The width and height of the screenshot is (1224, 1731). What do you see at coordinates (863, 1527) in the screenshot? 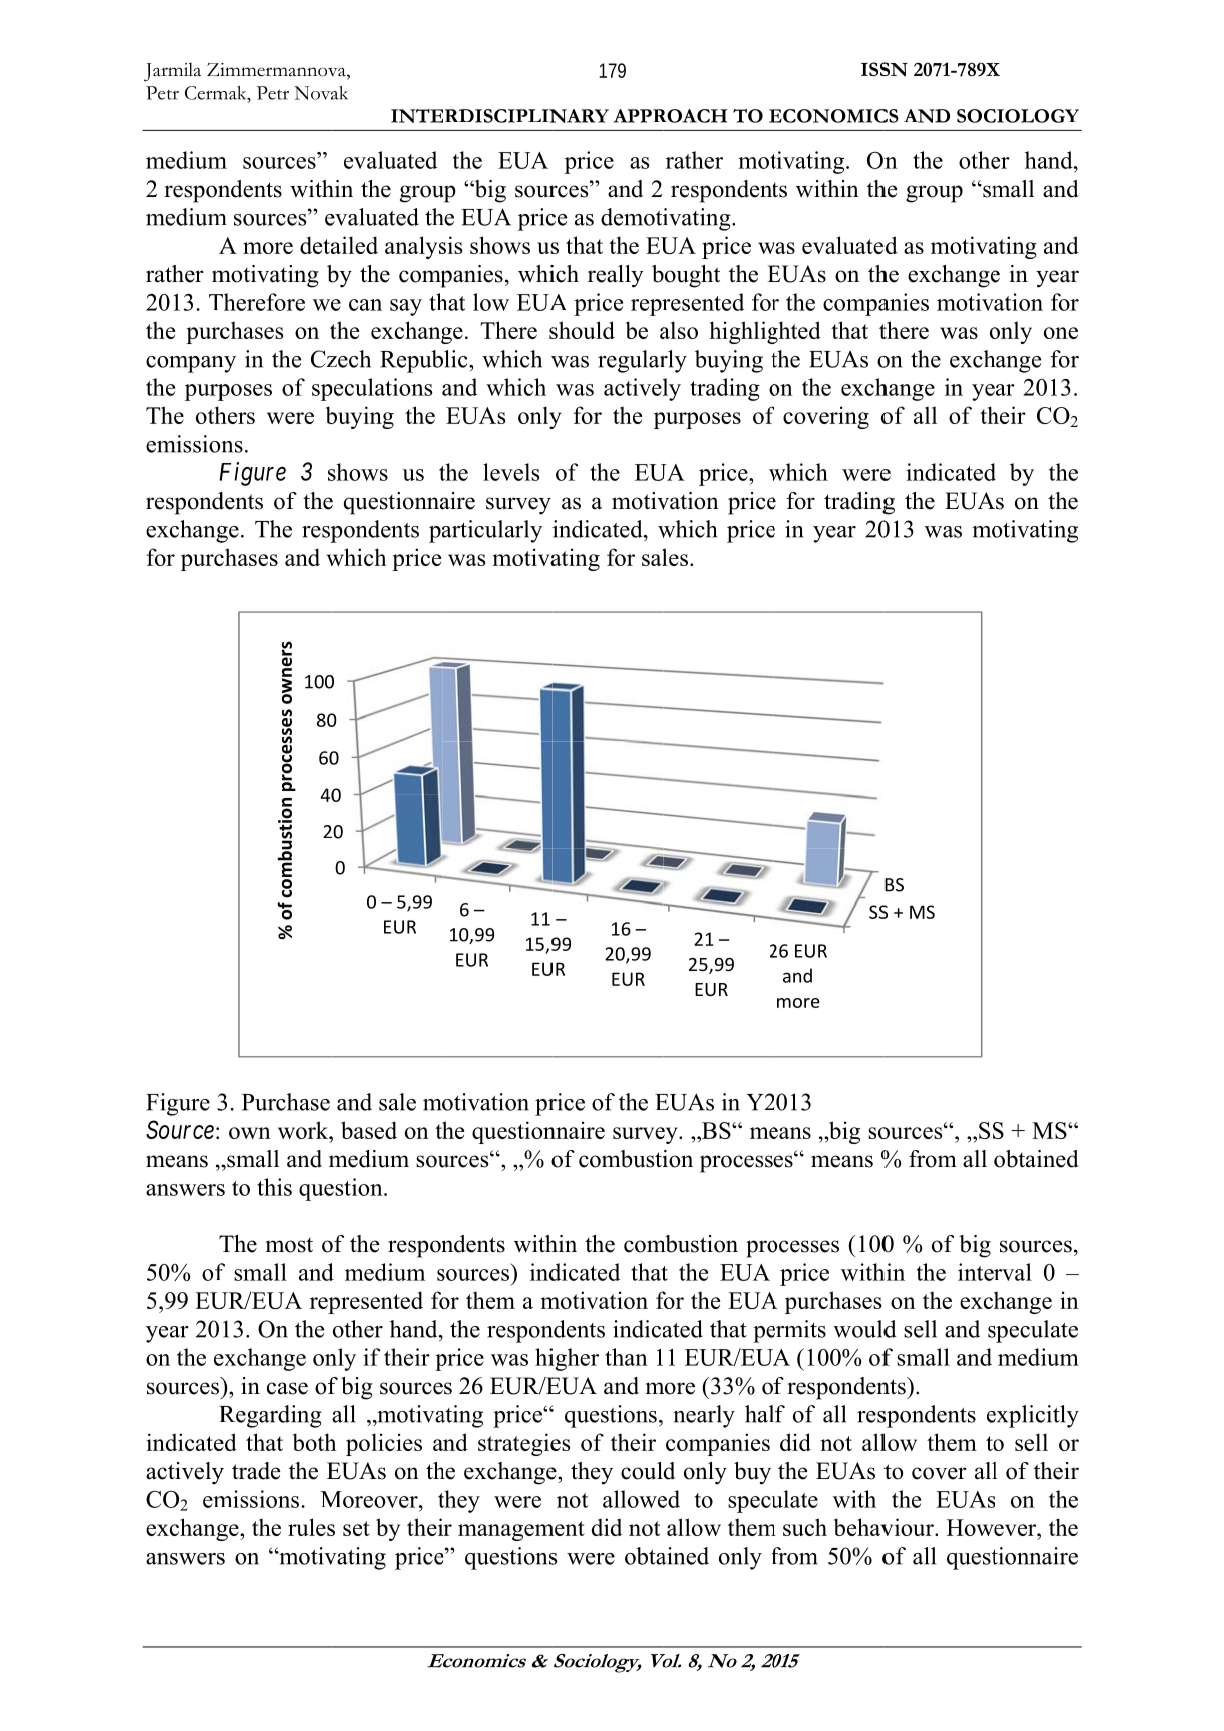
I see `behav` at bounding box center [863, 1527].
